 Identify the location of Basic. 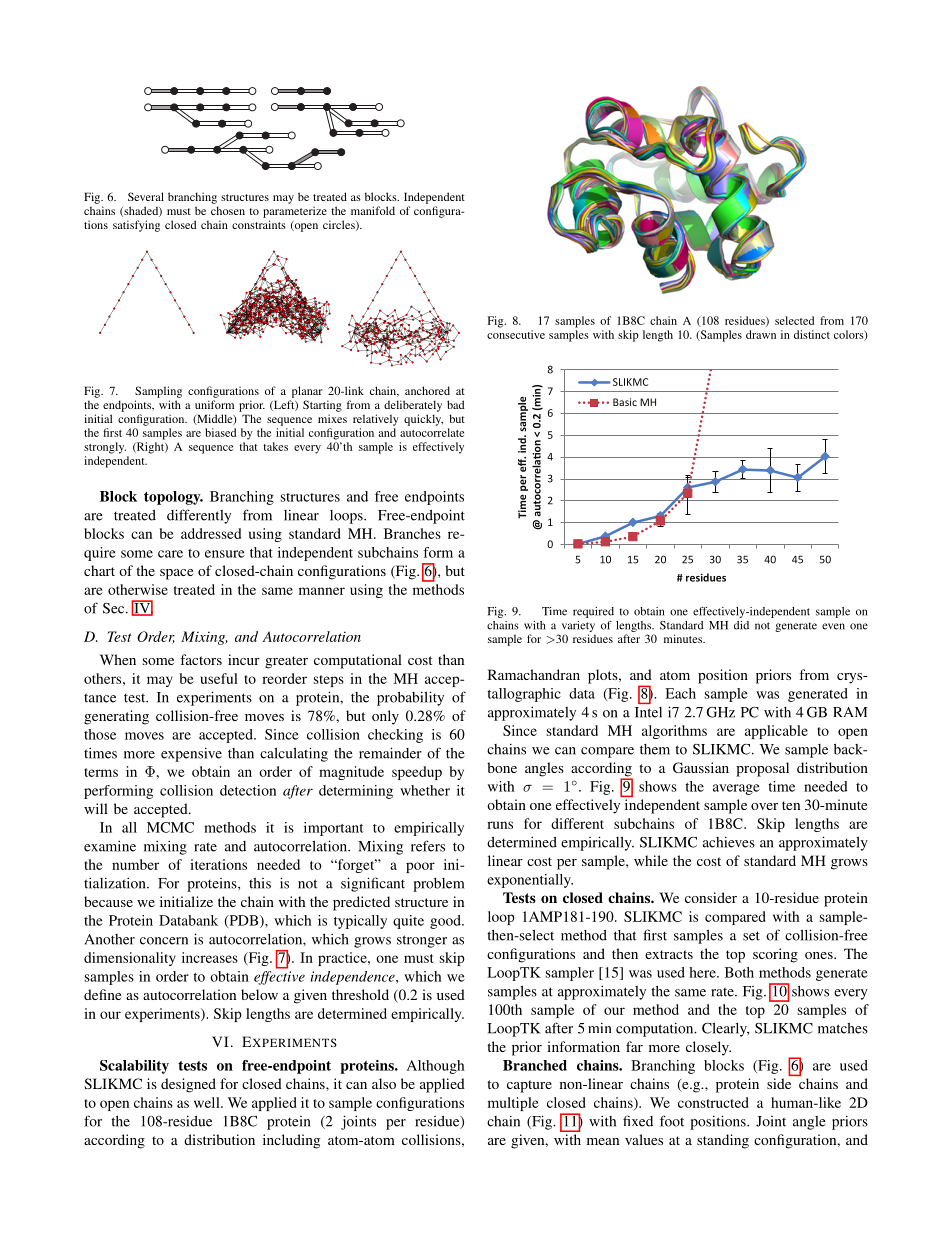
(625, 402).
